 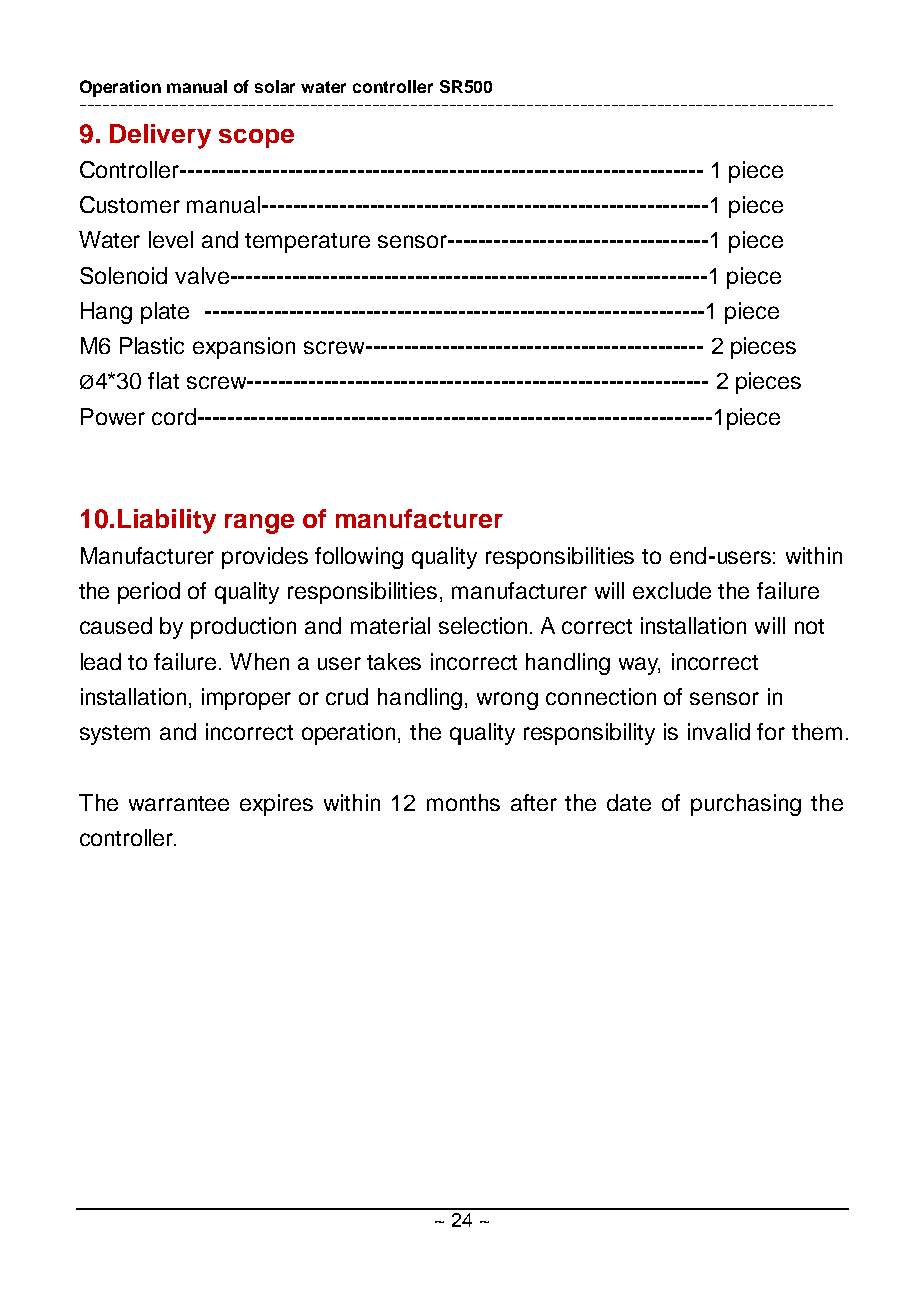 I want to click on solar, so click(x=275, y=86).
